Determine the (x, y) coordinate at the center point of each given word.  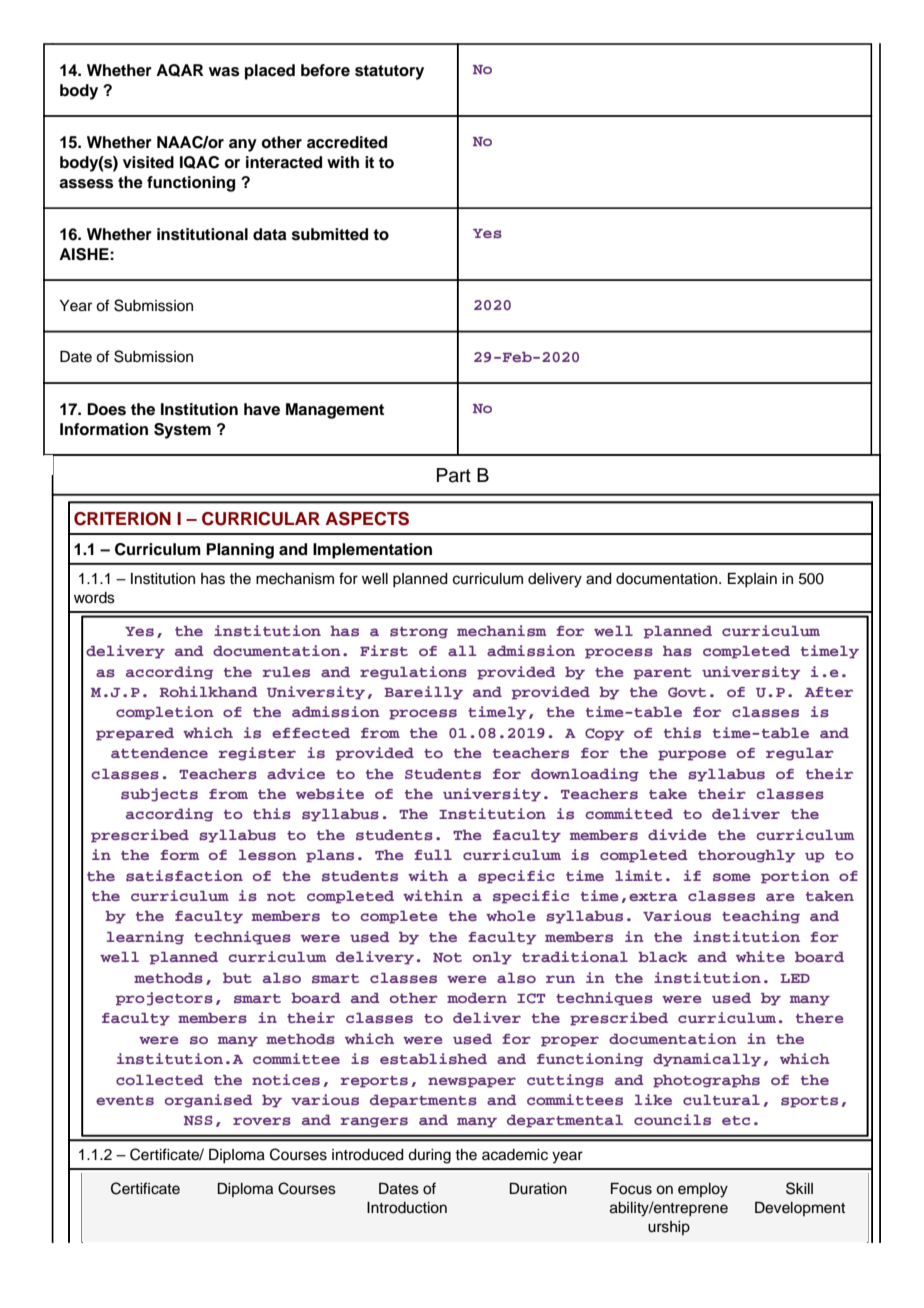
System (182, 431)
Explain (752, 580)
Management (335, 411)
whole (511, 916)
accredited (347, 142)
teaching (761, 917)
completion (165, 713)
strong (419, 633)
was (224, 72)
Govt (687, 692)
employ (703, 1190)
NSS (198, 1120)
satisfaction (184, 875)
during (429, 1156)
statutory (389, 72)
